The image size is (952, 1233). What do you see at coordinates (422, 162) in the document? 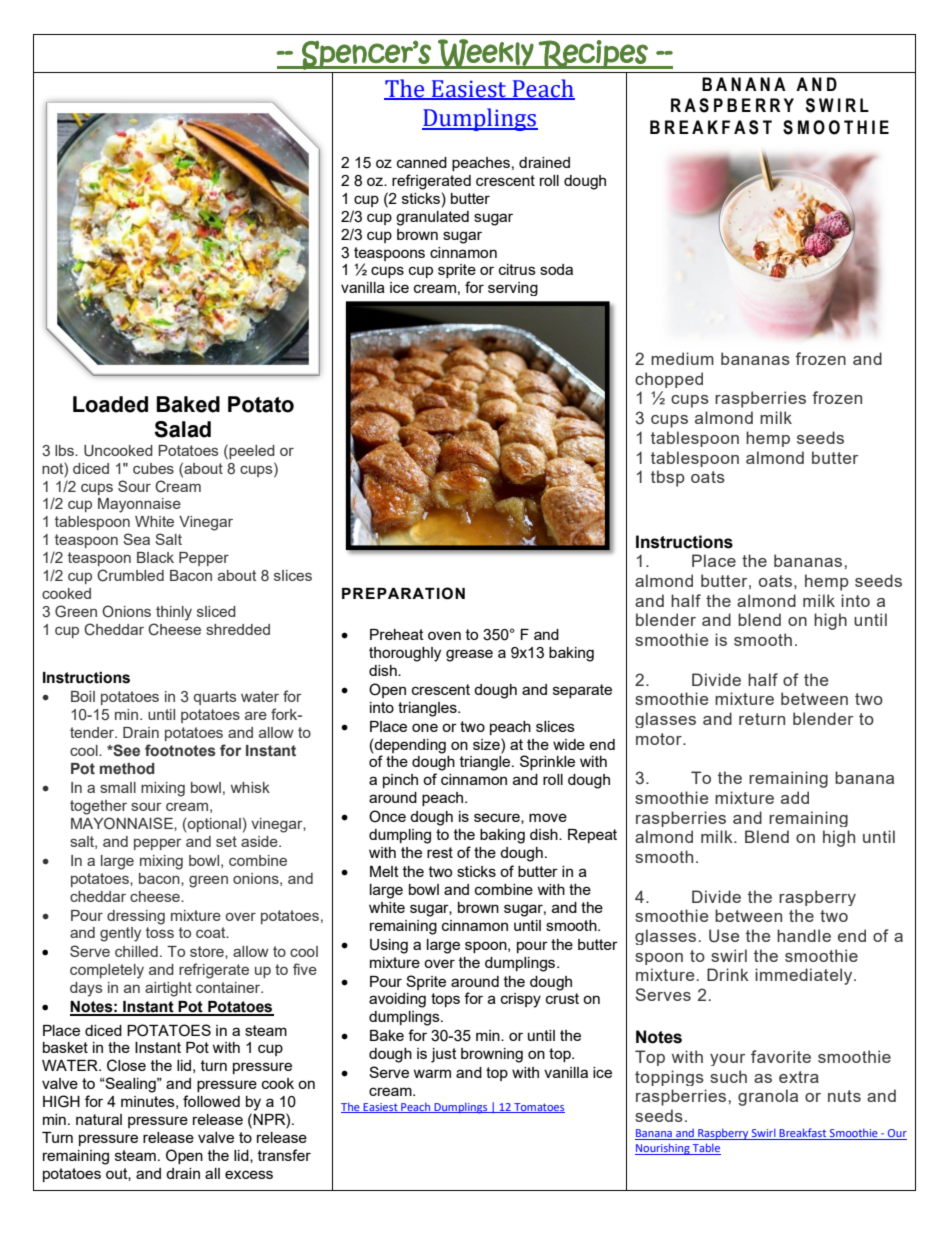
I see `canned` at bounding box center [422, 162].
